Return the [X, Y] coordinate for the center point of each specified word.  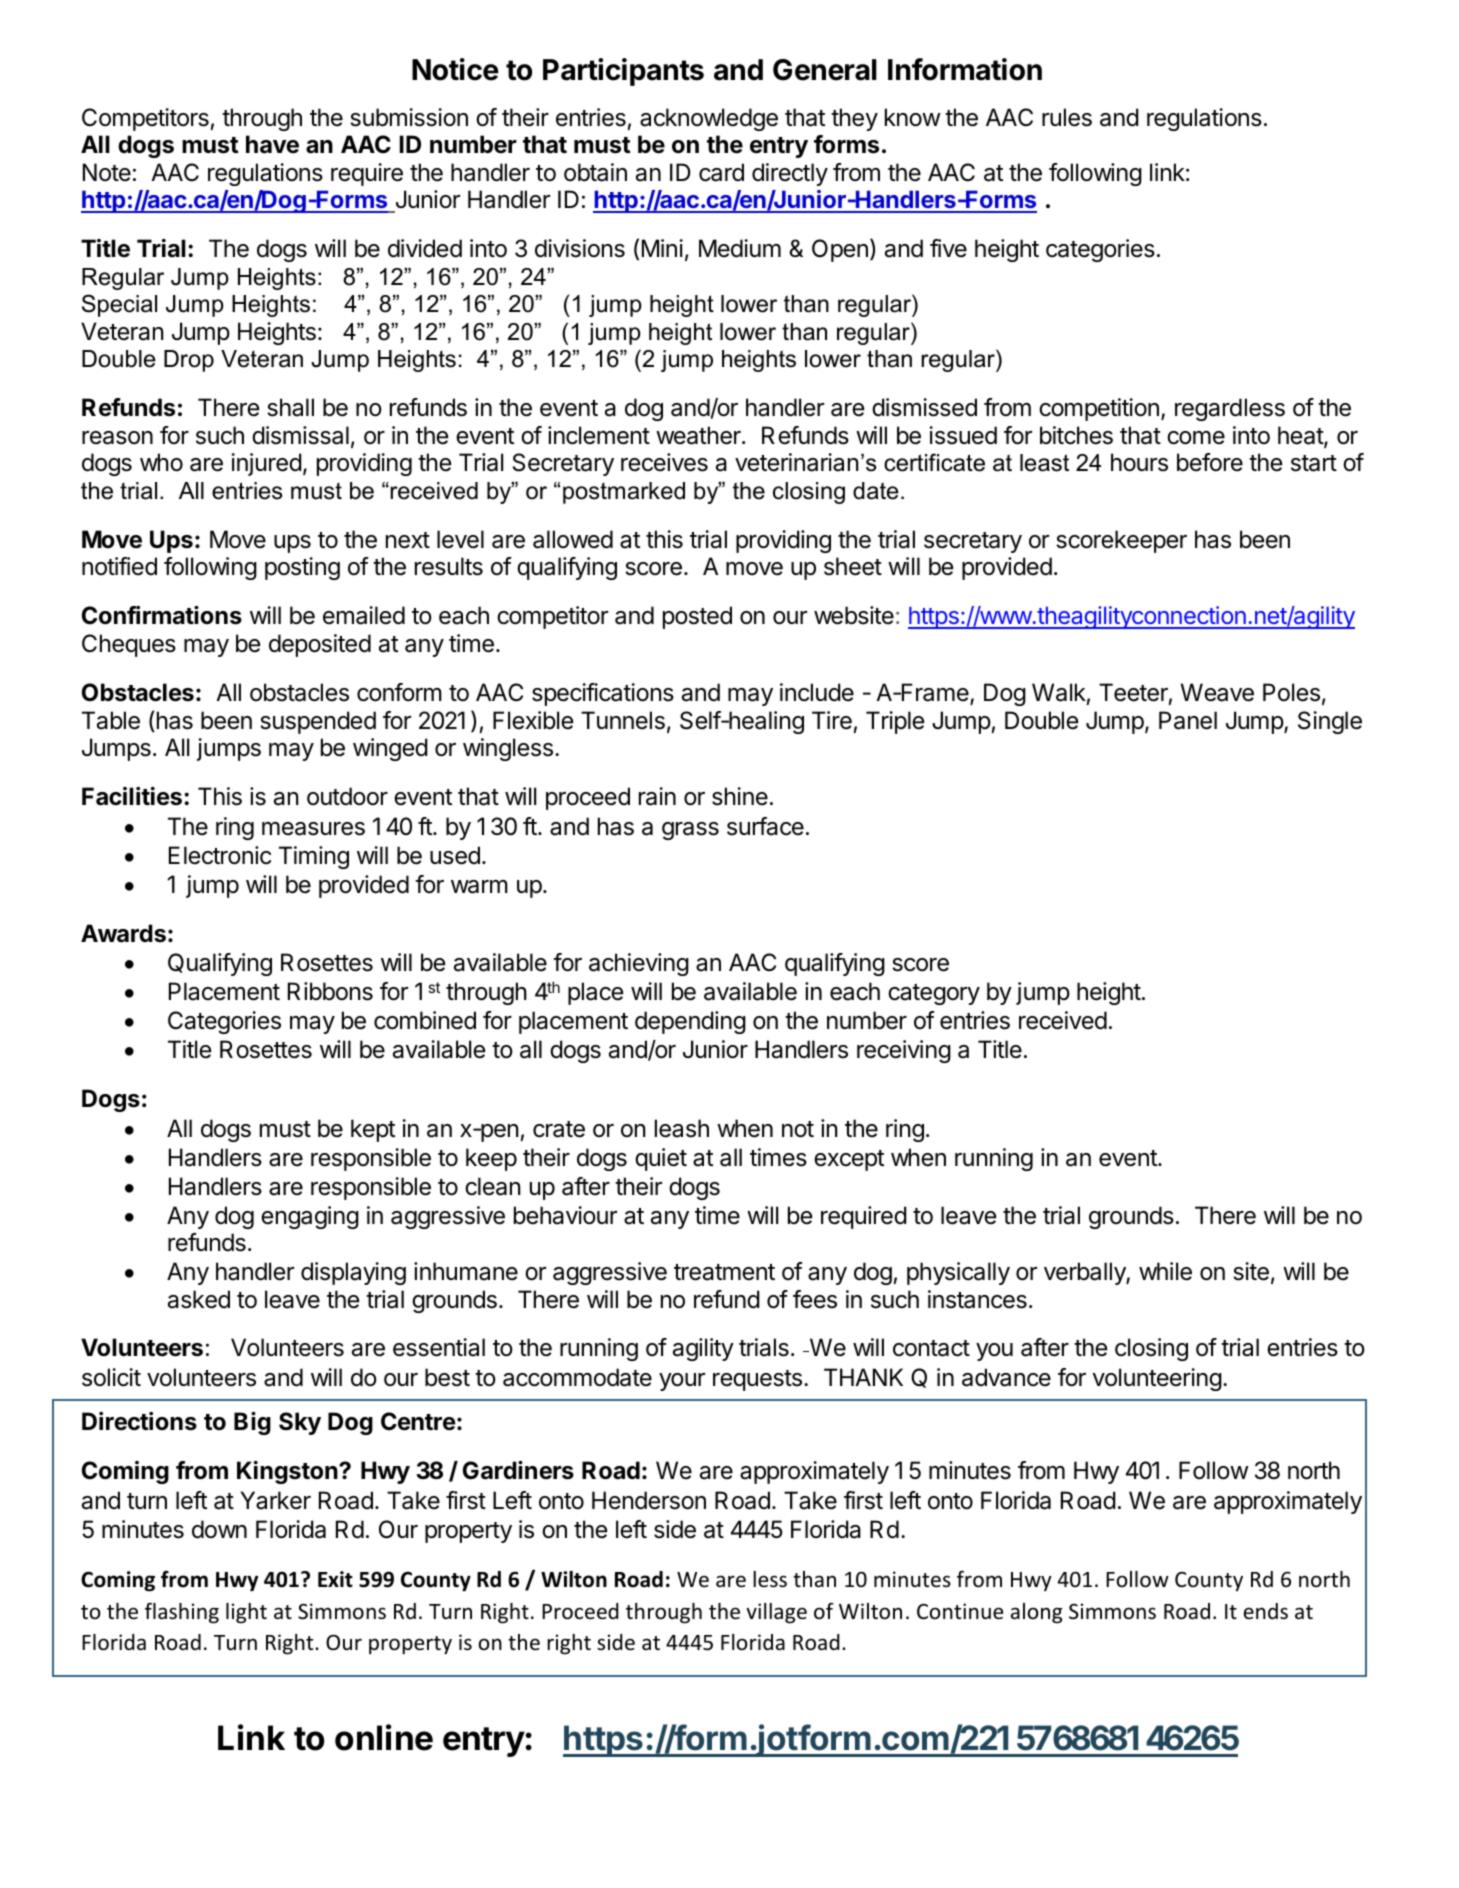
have [272, 144]
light [246, 1613]
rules [1067, 117]
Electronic [220, 855]
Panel [1188, 720]
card [721, 172]
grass [690, 831]
